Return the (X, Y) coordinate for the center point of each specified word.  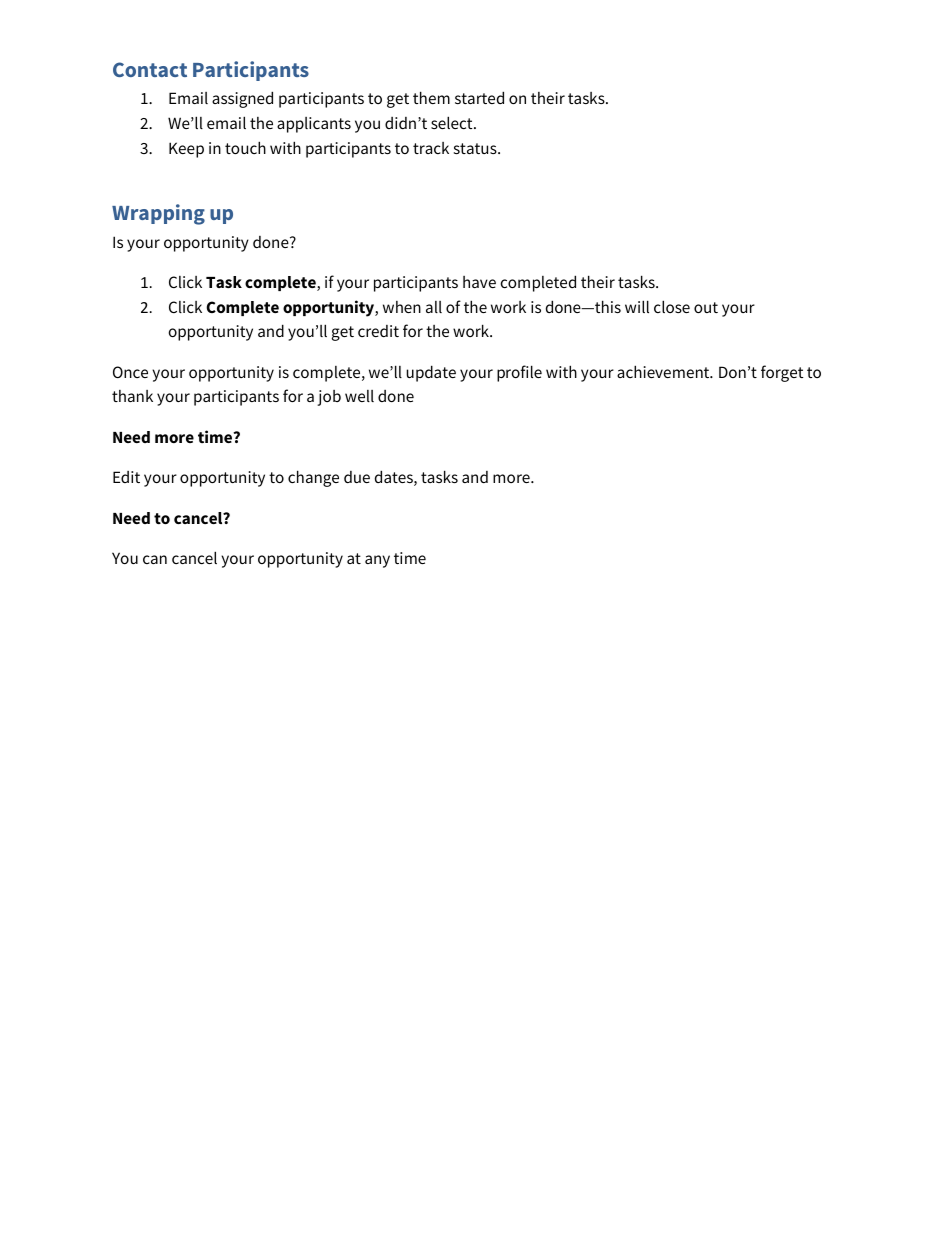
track (431, 148)
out (706, 307)
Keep (186, 150)
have (479, 282)
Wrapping (158, 214)
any (377, 561)
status (476, 148)
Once (130, 372)
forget (782, 373)
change (313, 478)
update (431, 373)
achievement (664, 371)
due (357, 477)
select (453, 122)
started (479, 97)
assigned (242, 99)
